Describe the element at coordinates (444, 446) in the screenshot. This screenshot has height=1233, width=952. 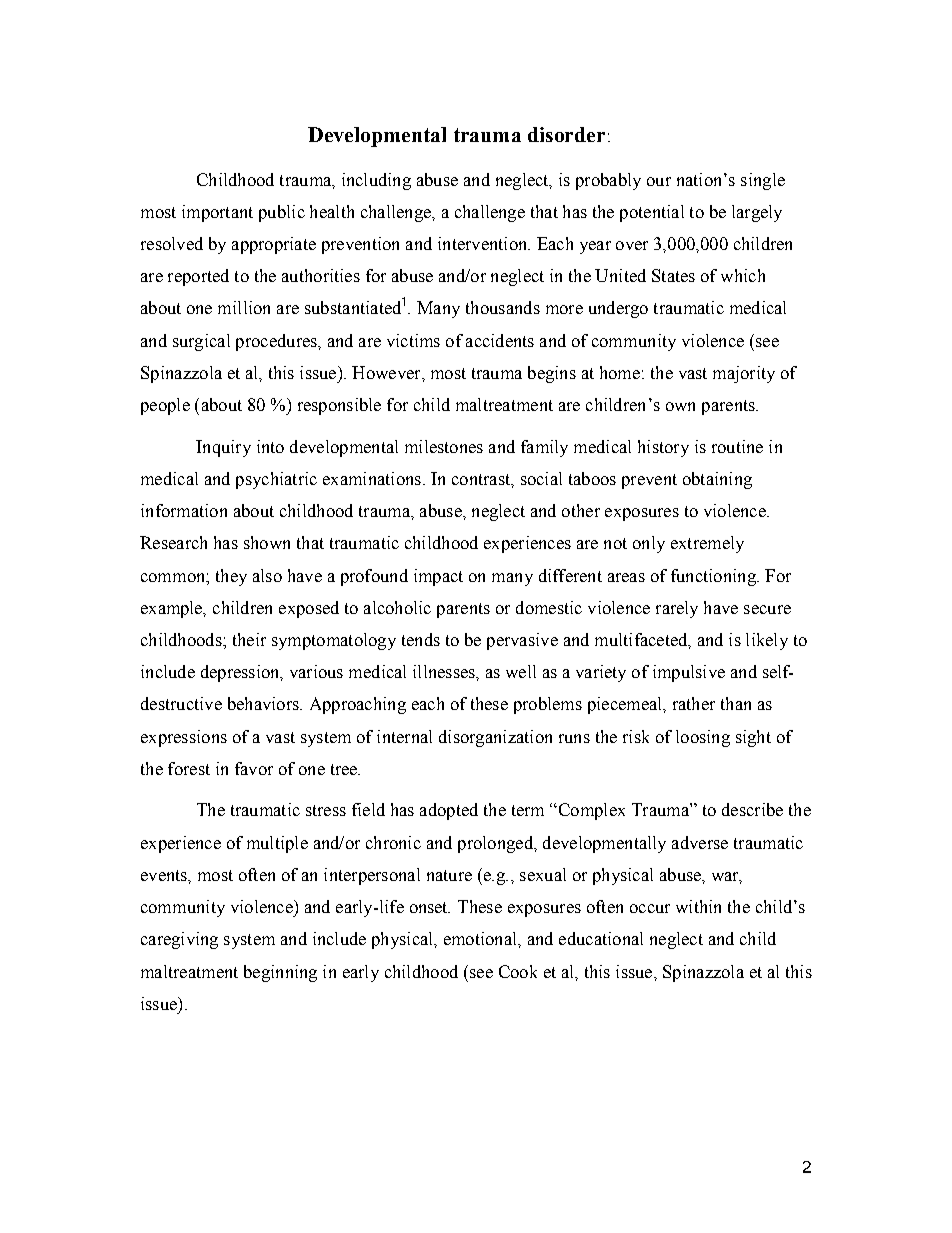
I see `milestones` at that location.
